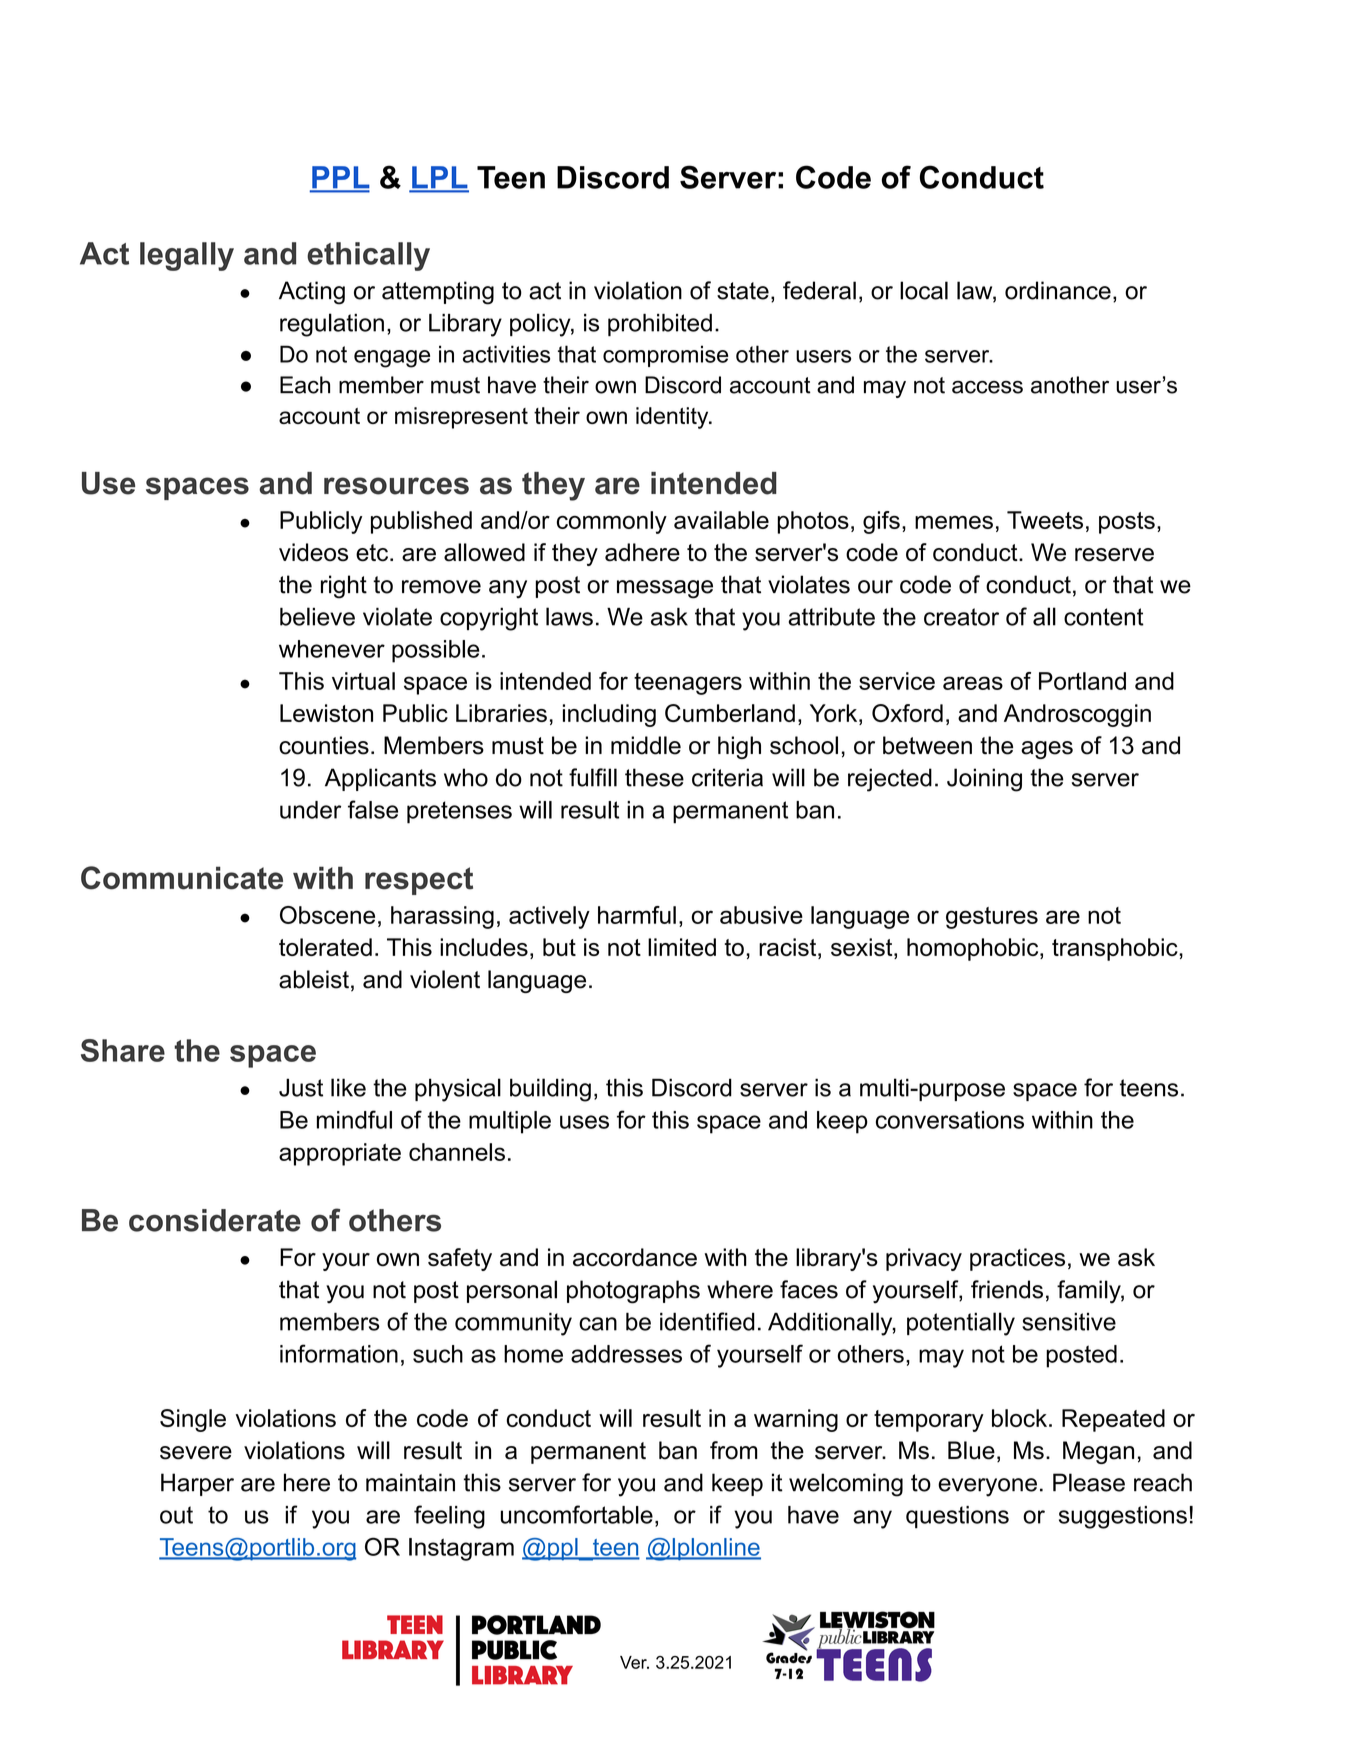 This image has height=1752, width=1354. Describe the element at coordinates (182, 878) in the image. I see `Communicate` at that location.
